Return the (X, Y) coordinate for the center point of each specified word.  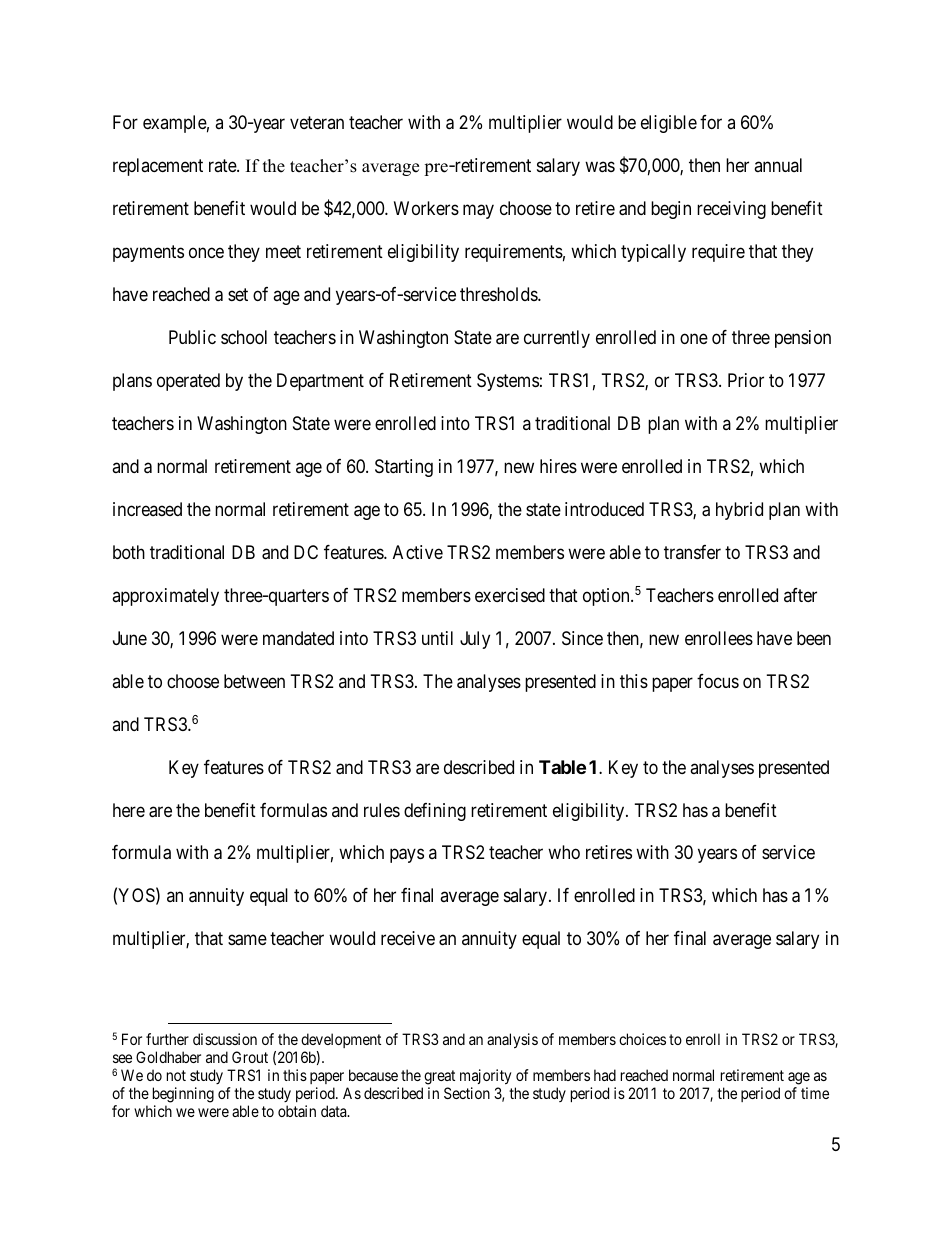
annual (778, 165)
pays (407, 856)
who (564, 852)
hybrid (739, 511)
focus (718, 681)
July (475, 640)
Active (418, 552)
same (247, 940)
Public (192, 337)
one (694, 338)
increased (147, 509)
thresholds (499, 294)
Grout (250, 1057)
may (478, 211)
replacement (158, 167)
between (254, 681)
